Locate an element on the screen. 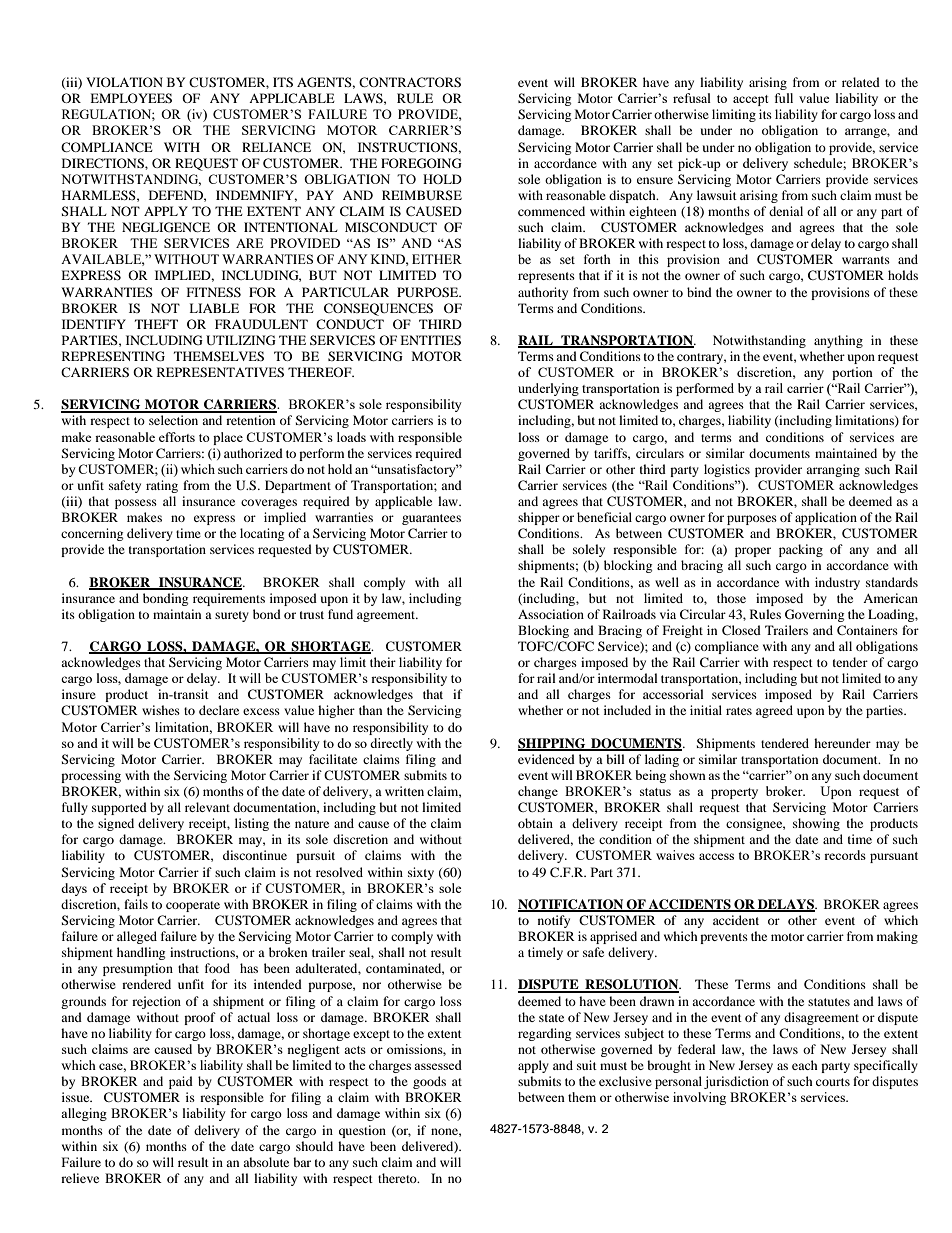  accept is located at coordinates (750, 100).
